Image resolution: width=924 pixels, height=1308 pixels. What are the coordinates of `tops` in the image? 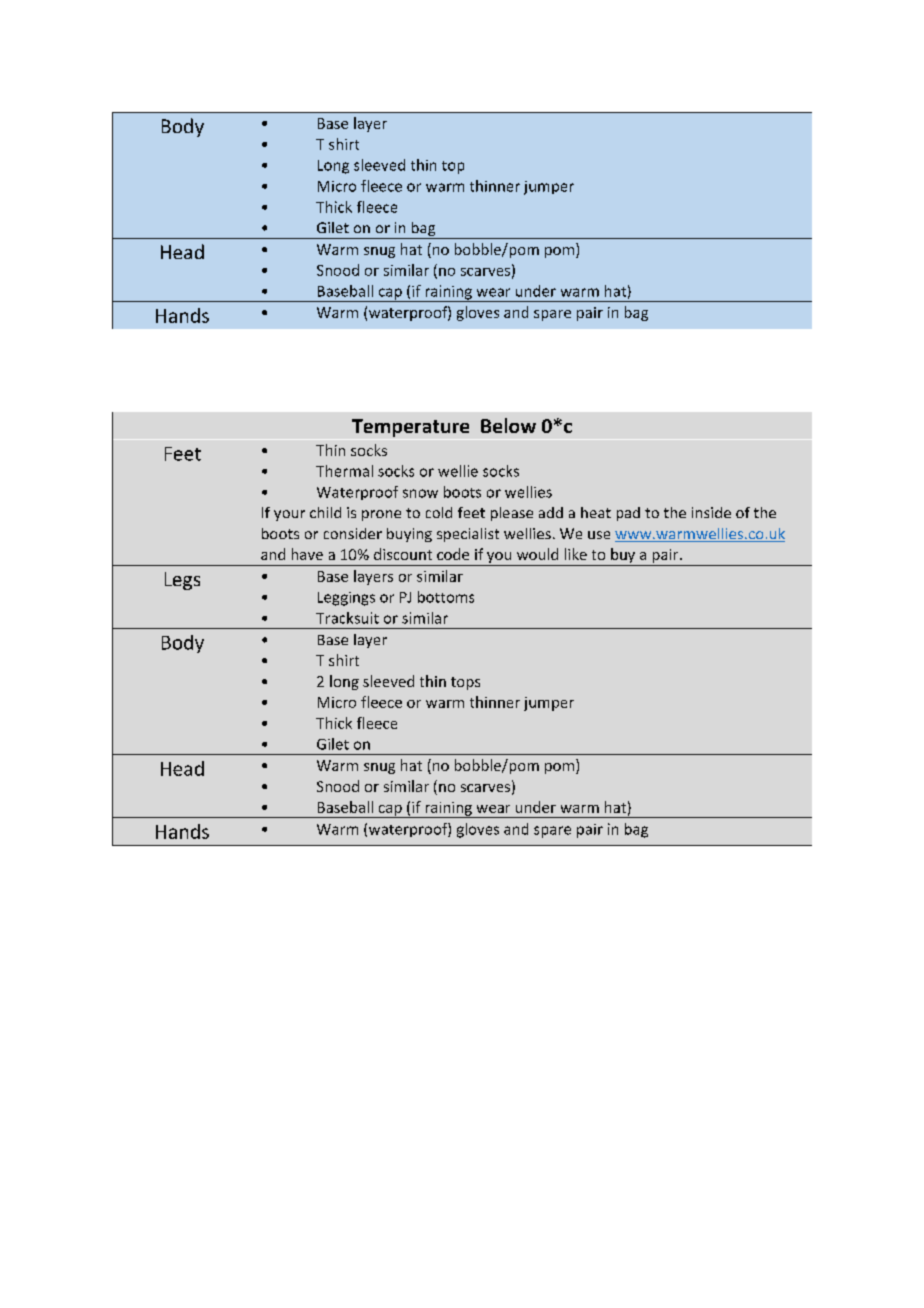 It's located at (465, 683).
